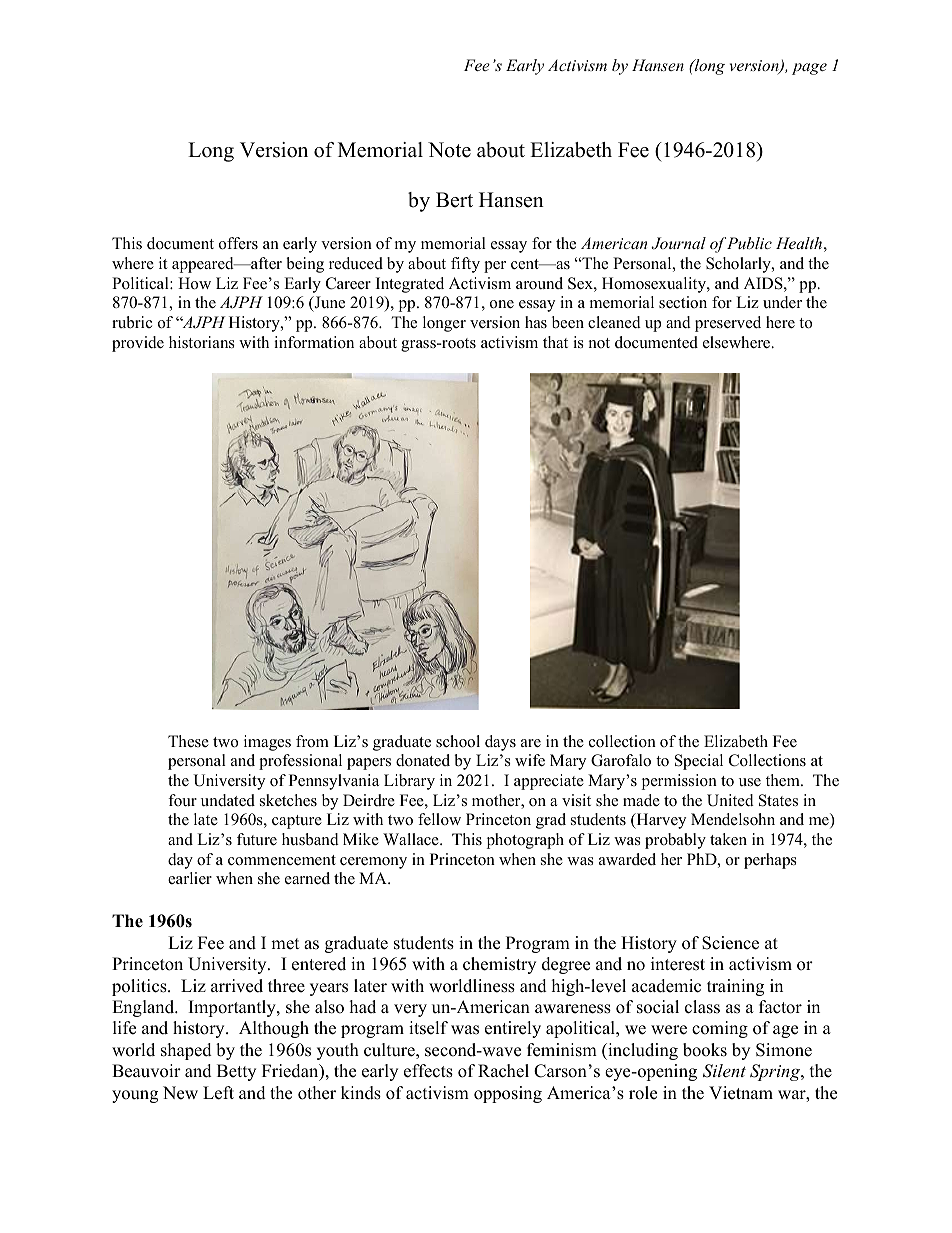 This image has height=1233, width=952. Describe the element at coordinates (449, 150) in the image. I see `Note` at that location.
